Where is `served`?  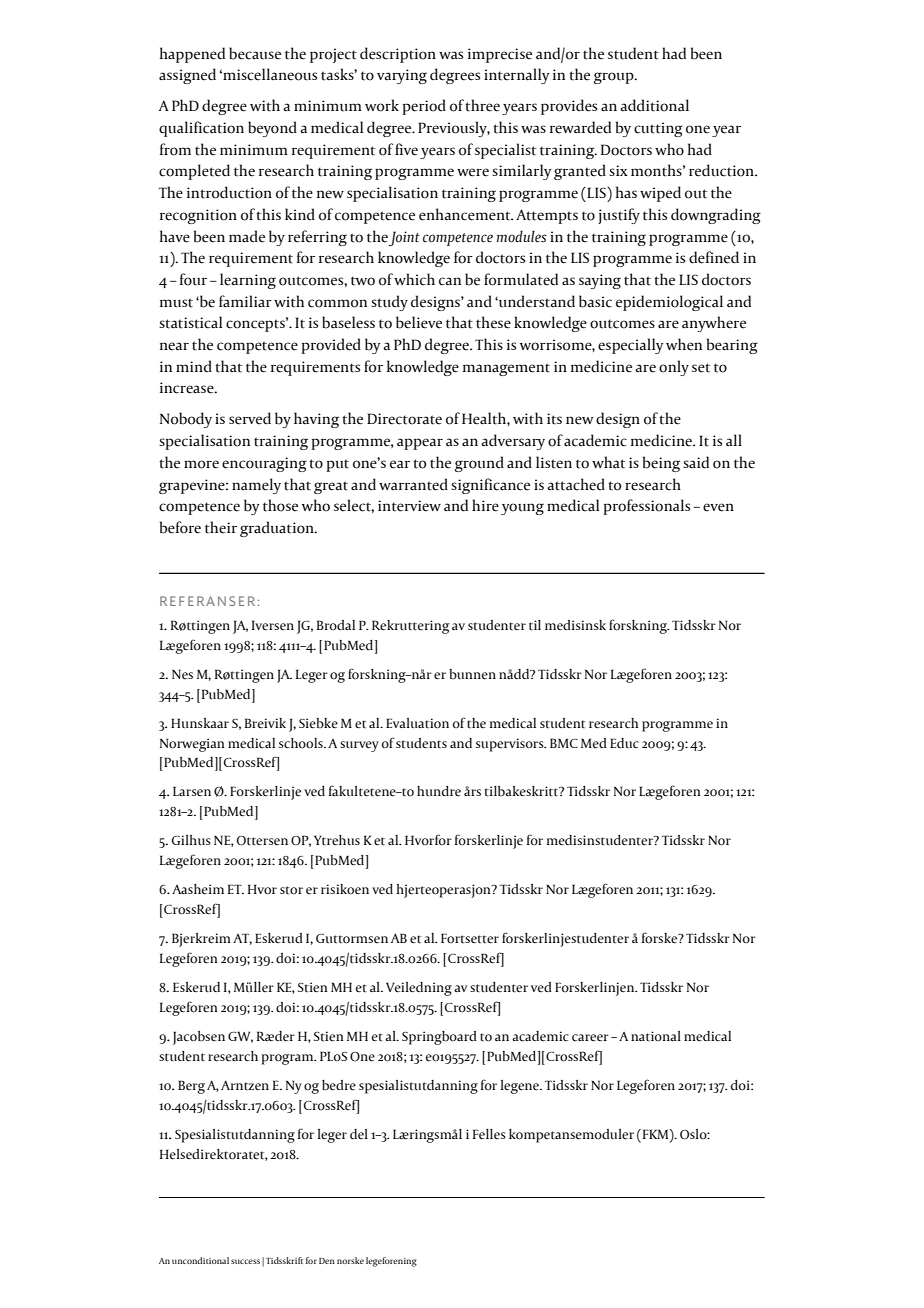 served is located at coordinates (250, 418).
